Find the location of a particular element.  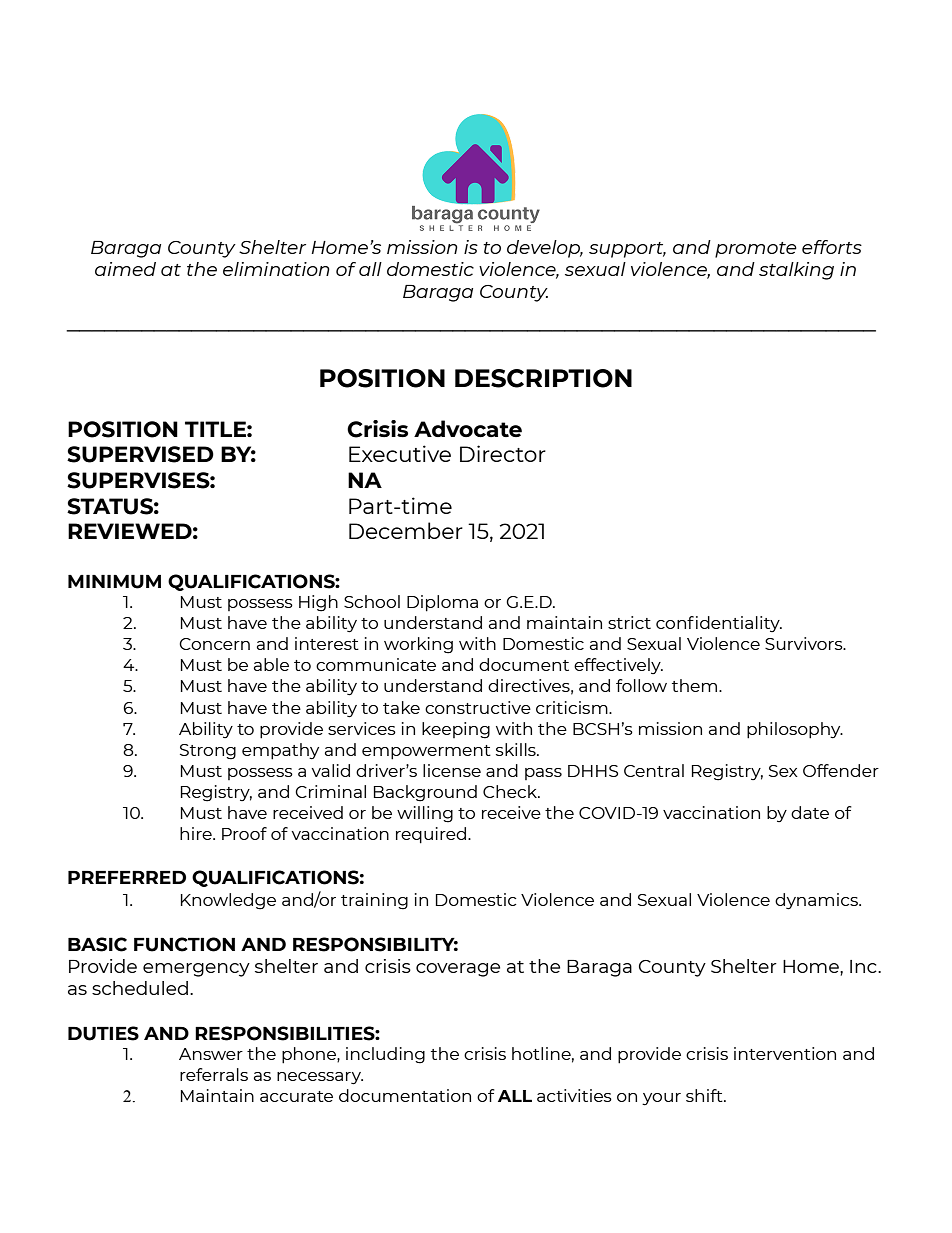

aimed is located at coordinates (125, 269).
